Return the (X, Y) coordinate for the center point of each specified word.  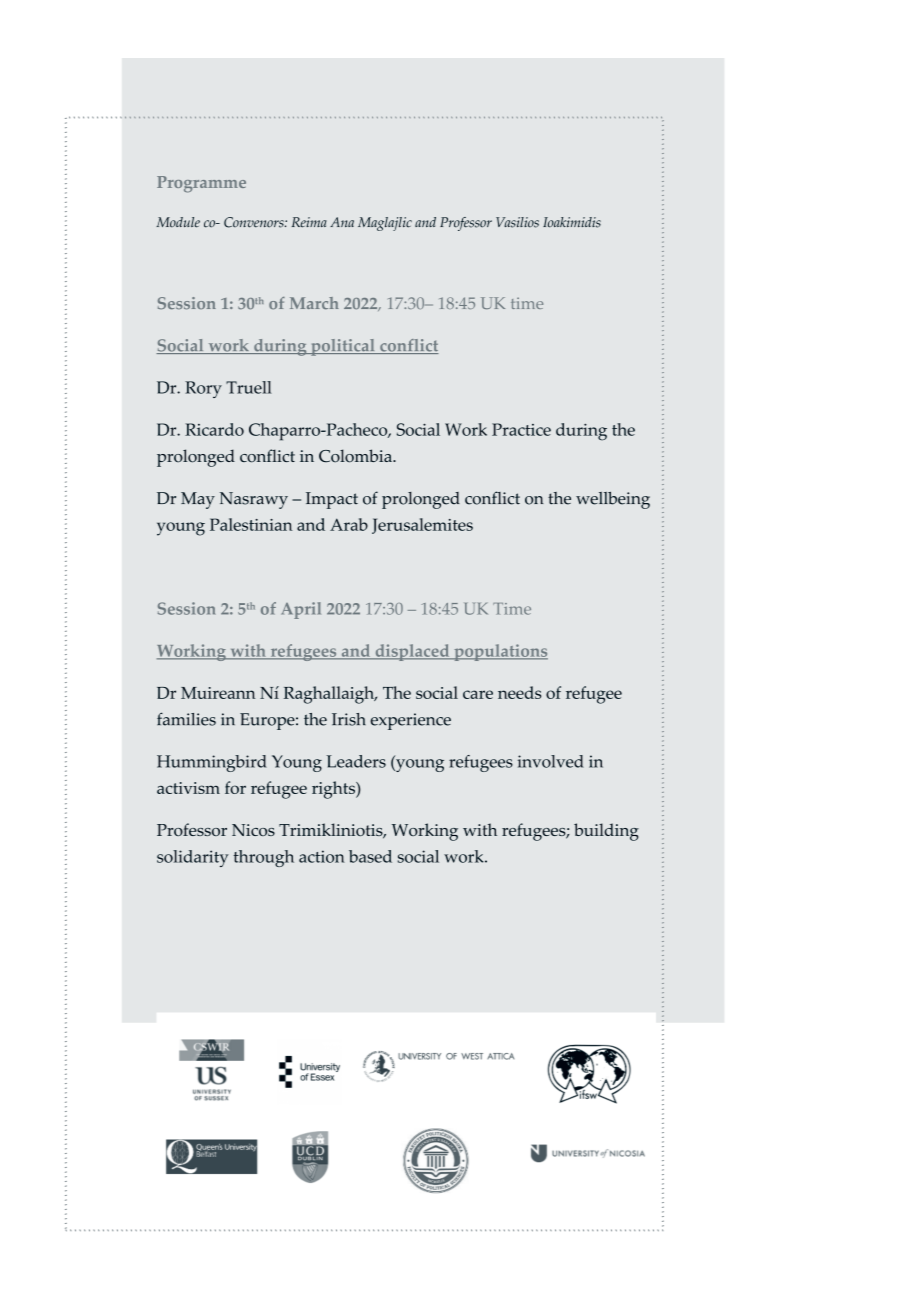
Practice (521, 429)
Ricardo (214, 429)
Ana (342, 222)
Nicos (253, 830)
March (314, 303)
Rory (203, 389)
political (343, 347)
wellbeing (613, 500)
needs (519, 692)
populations (500, 652)
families (186, 719)
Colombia (356, 456)
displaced (412, 652)
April (301, 610)
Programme (201, 184)
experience (410, 721)
